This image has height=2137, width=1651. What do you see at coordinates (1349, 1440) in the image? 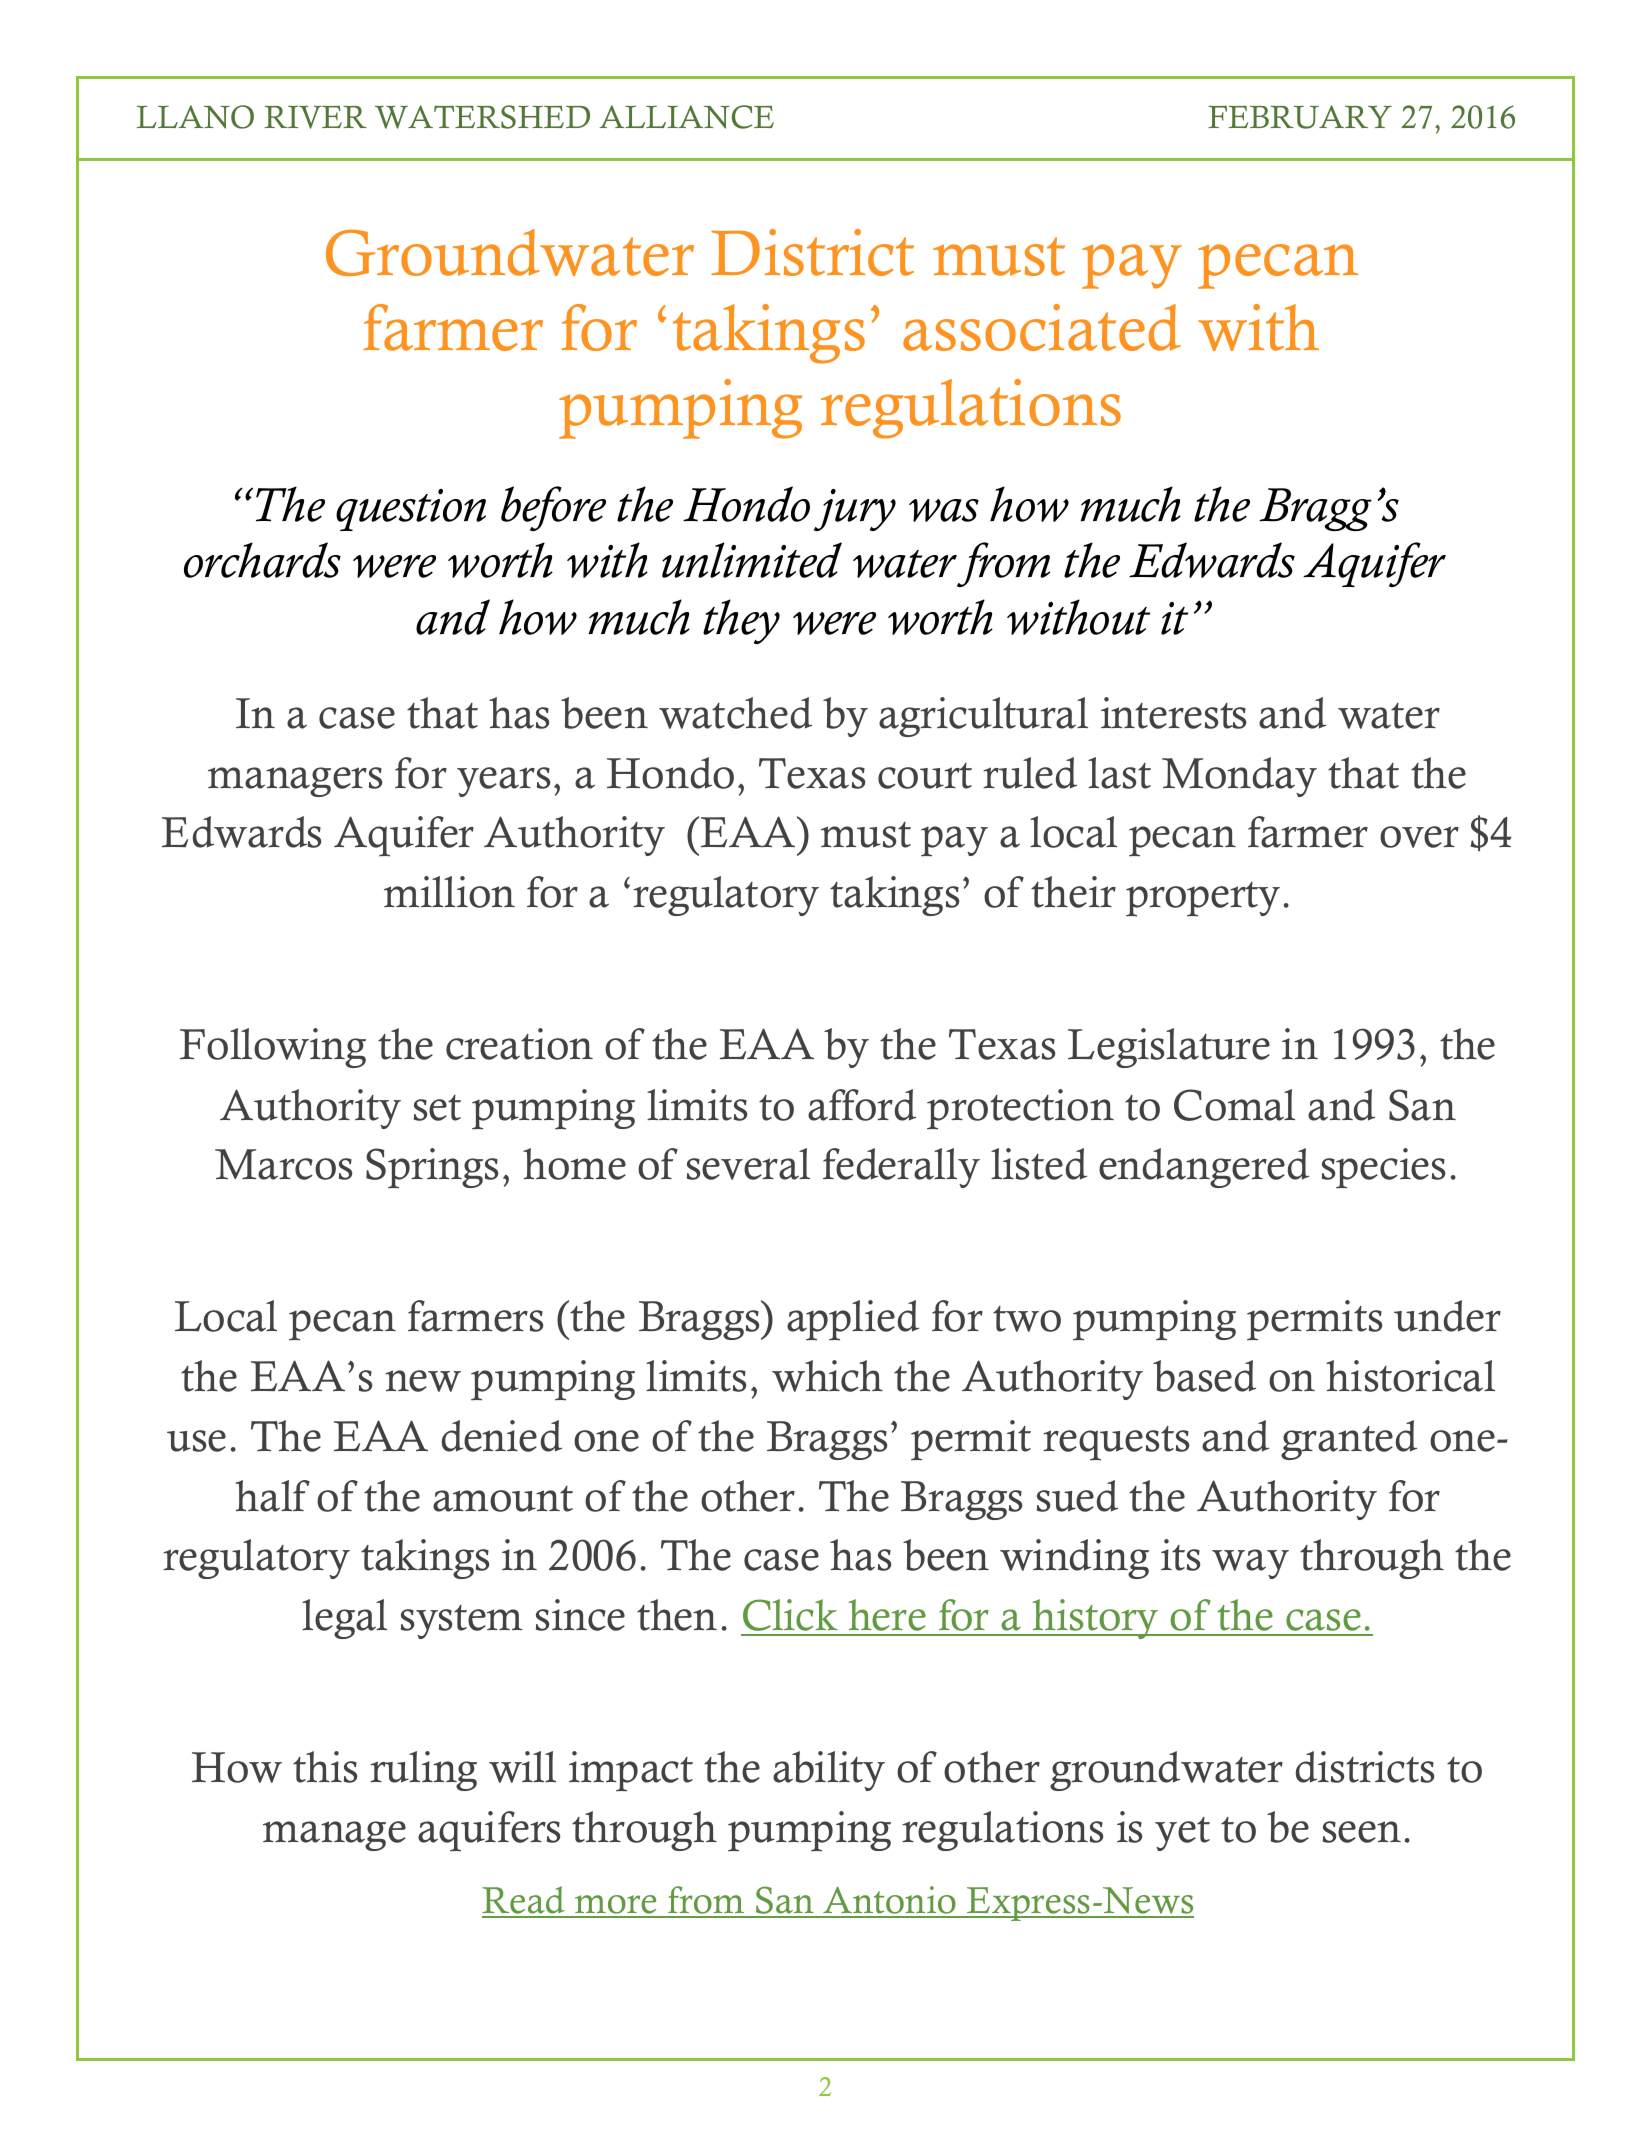
I see `granted` at bounding box center [1349, 1440].
